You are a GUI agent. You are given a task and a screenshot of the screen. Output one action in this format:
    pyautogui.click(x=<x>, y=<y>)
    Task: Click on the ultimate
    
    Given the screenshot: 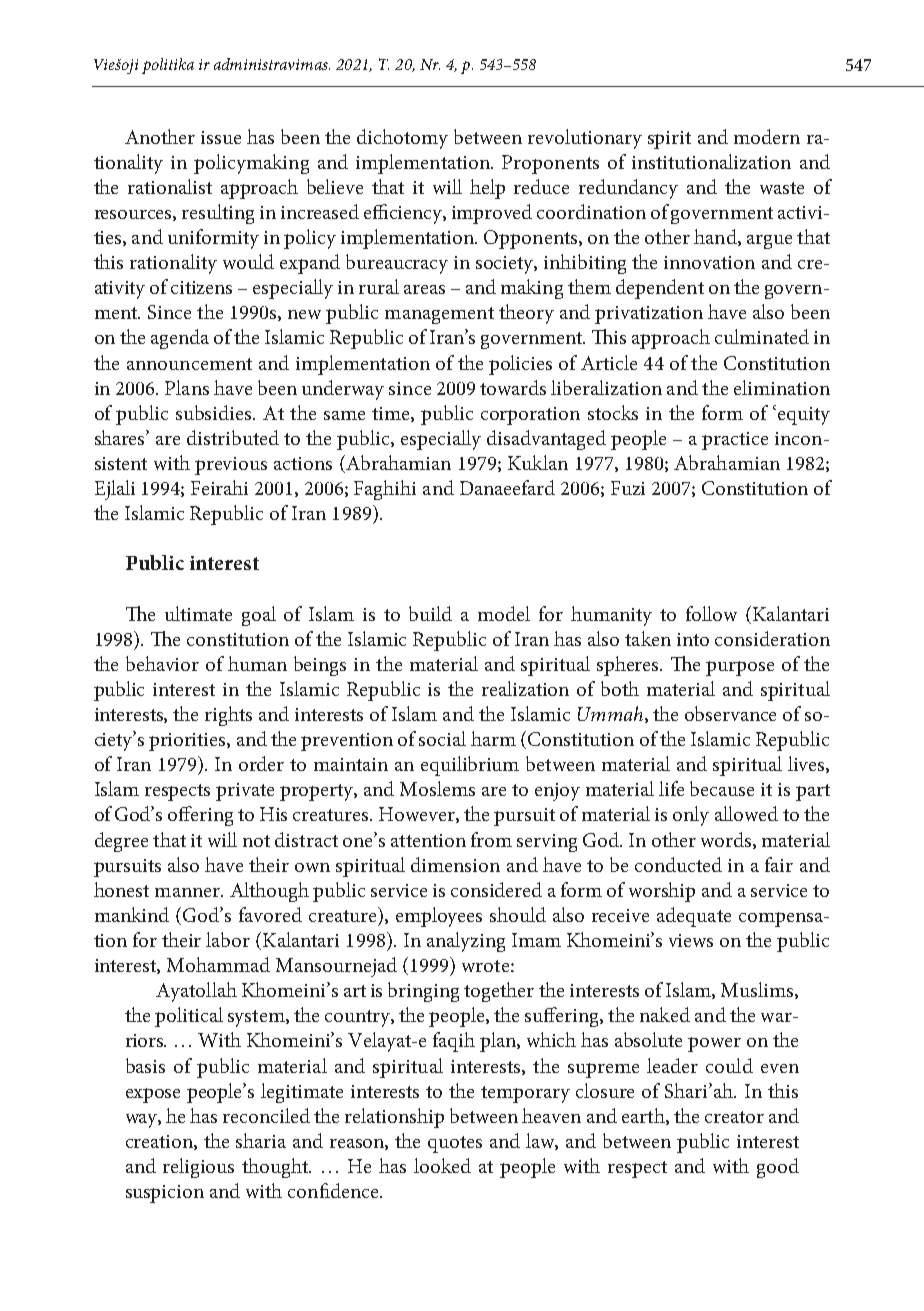 What is the action you would take?
    pyautogui.click(x=198, y=613)
